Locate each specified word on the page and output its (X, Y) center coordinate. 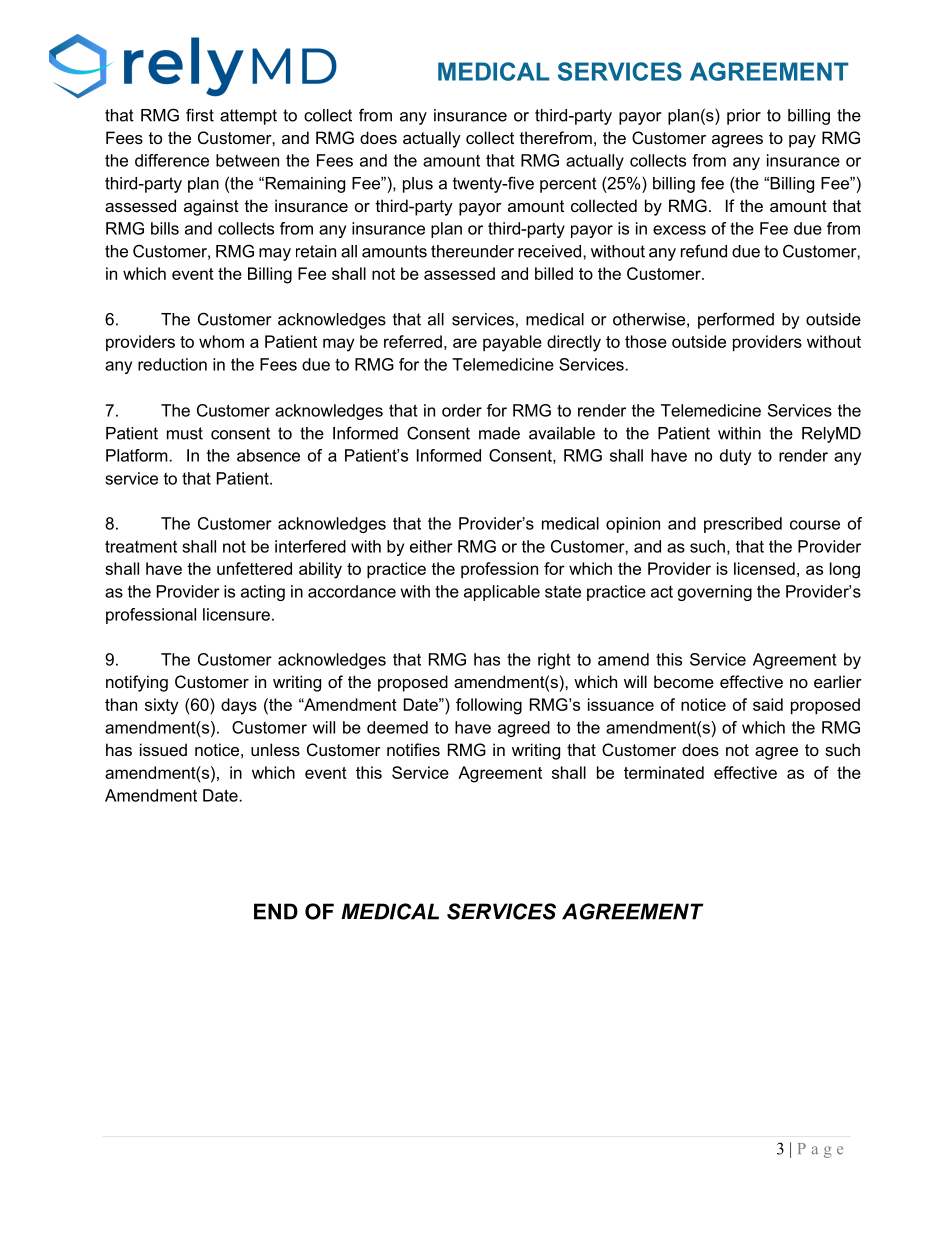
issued (163, 749)
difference (172, 160)
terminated (664, 772)
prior (744, 117)
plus (418, 185)
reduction (172, 364)
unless (275, 749)
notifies (413, 749)
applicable (502, 593)
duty (735, 457)
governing (715, 593)
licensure (236, 614)
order (462, 410)
